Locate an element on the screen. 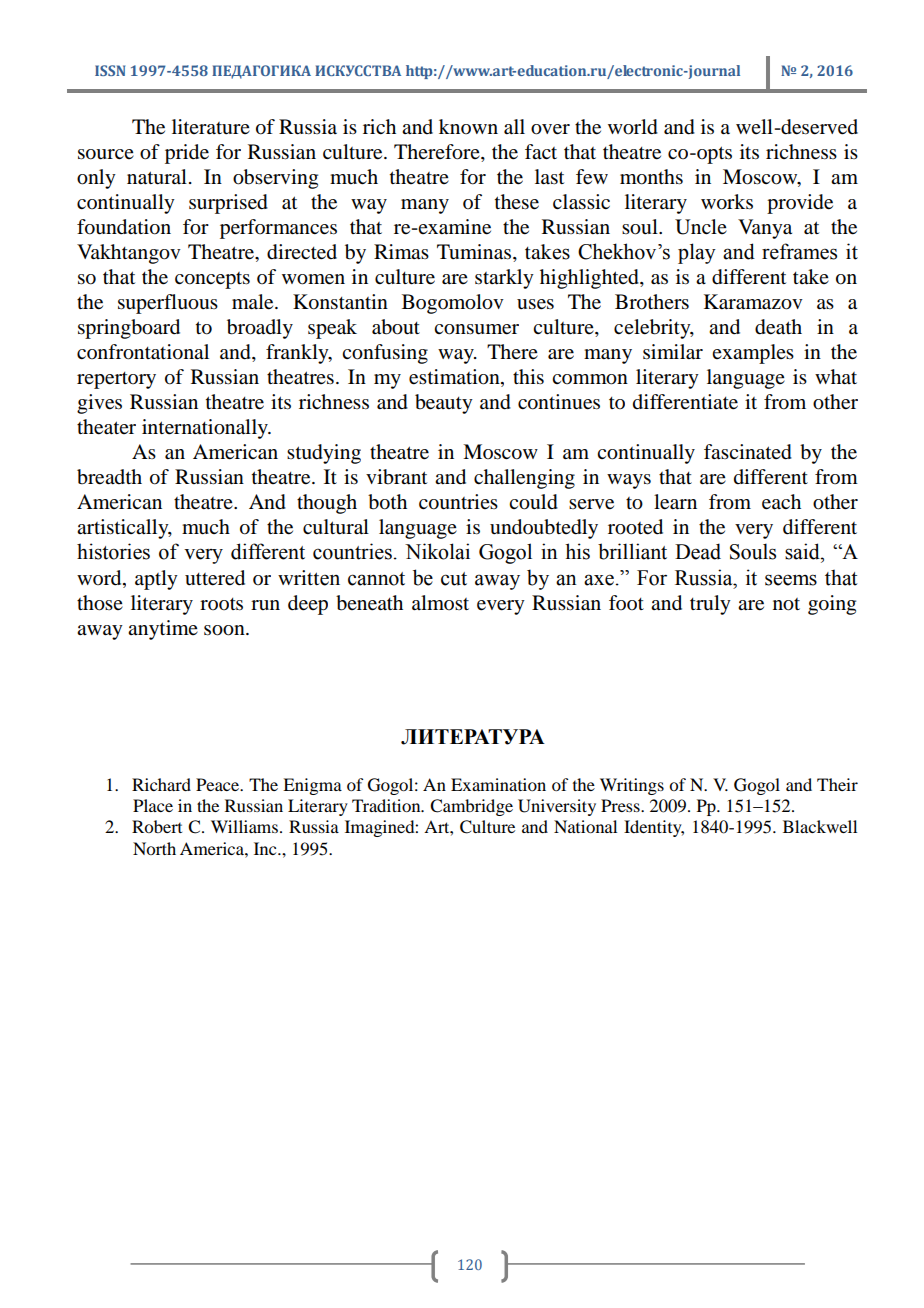 This screenshot has width=924, height=1308. aptly is located at coordinates (156, 580).
